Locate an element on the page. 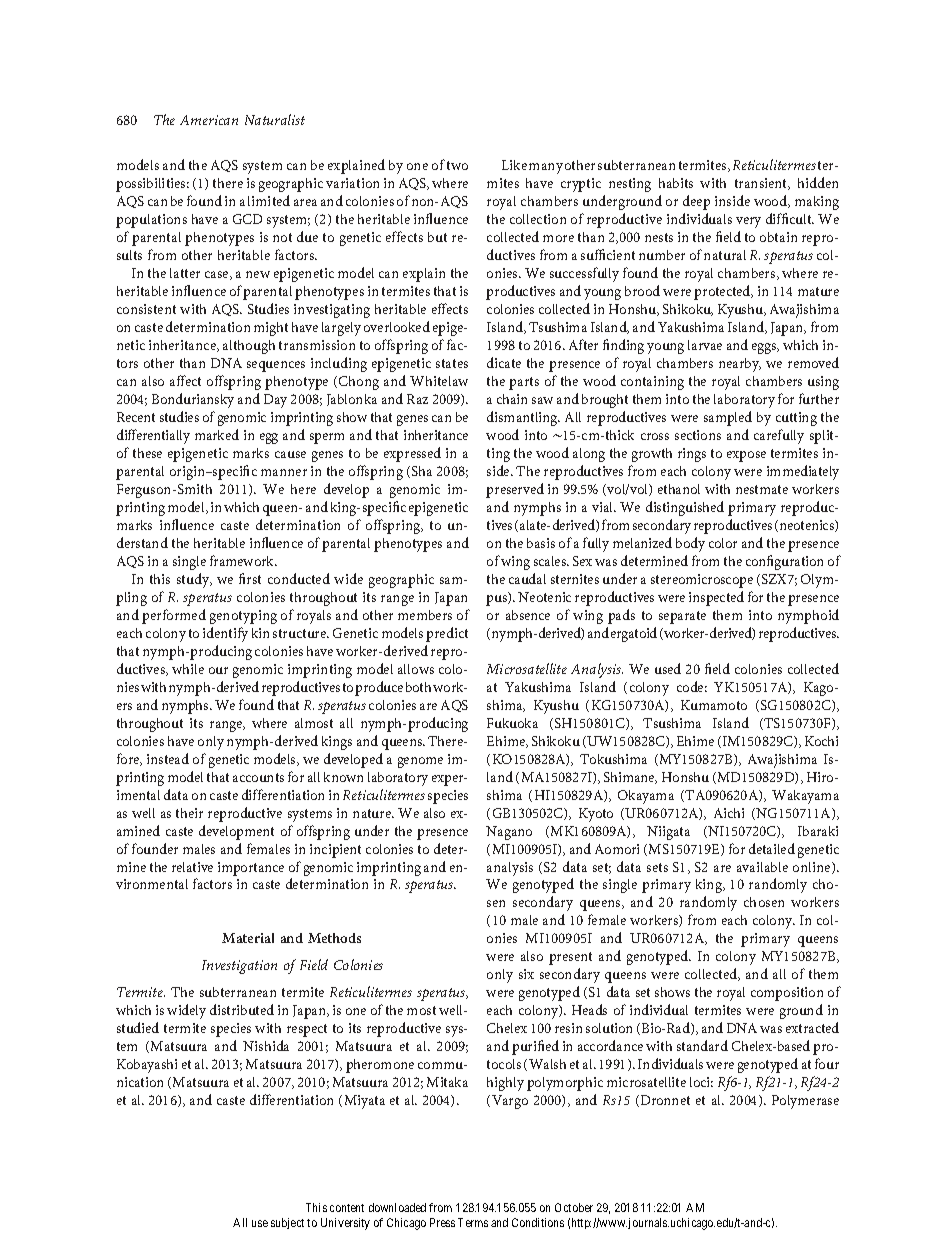 This page has height=1236, width=952. identify is located at coordinates (225, 634).
